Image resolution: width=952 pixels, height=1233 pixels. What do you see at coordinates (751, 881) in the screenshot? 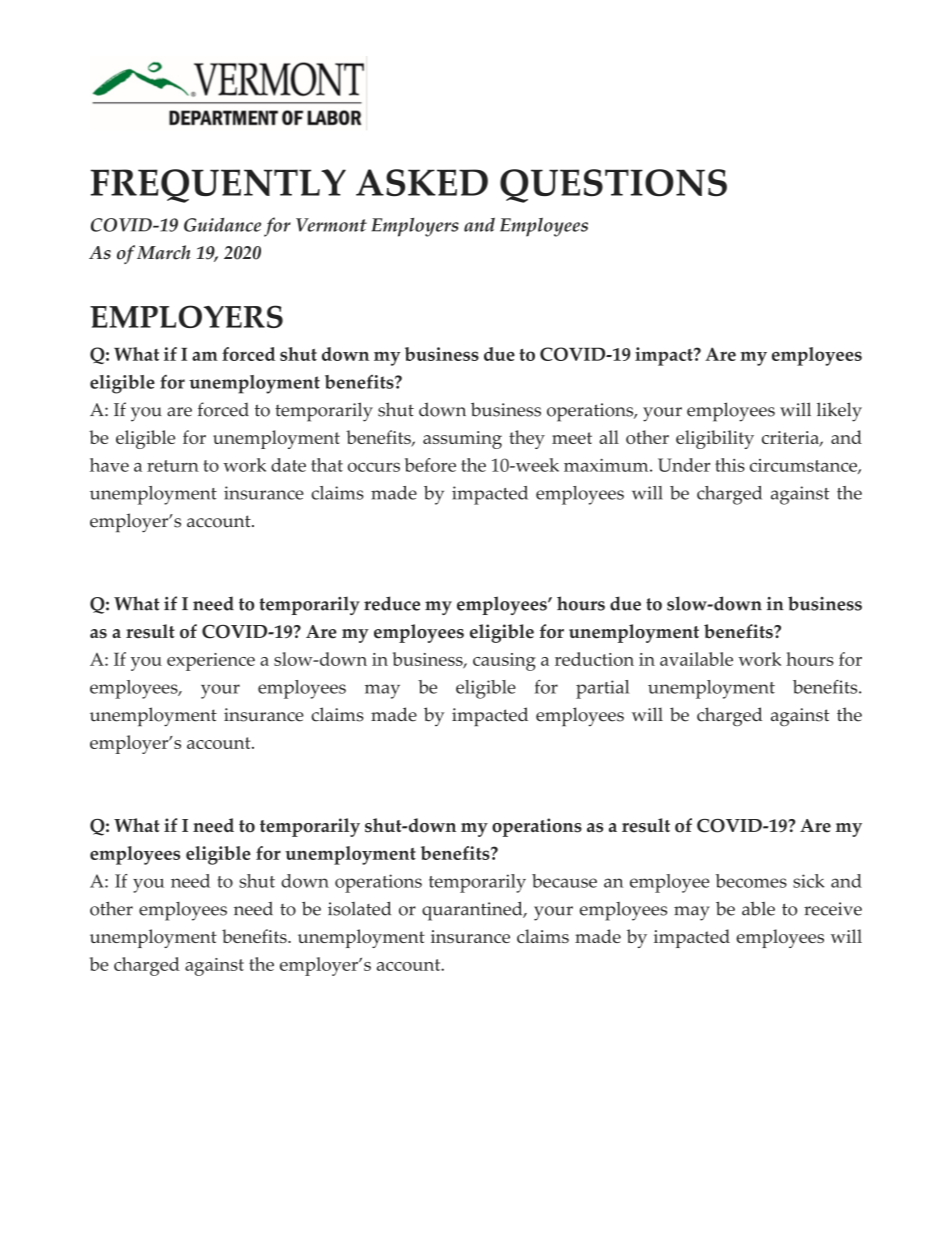
I see `becomes` at bounding box center [751, 881].
